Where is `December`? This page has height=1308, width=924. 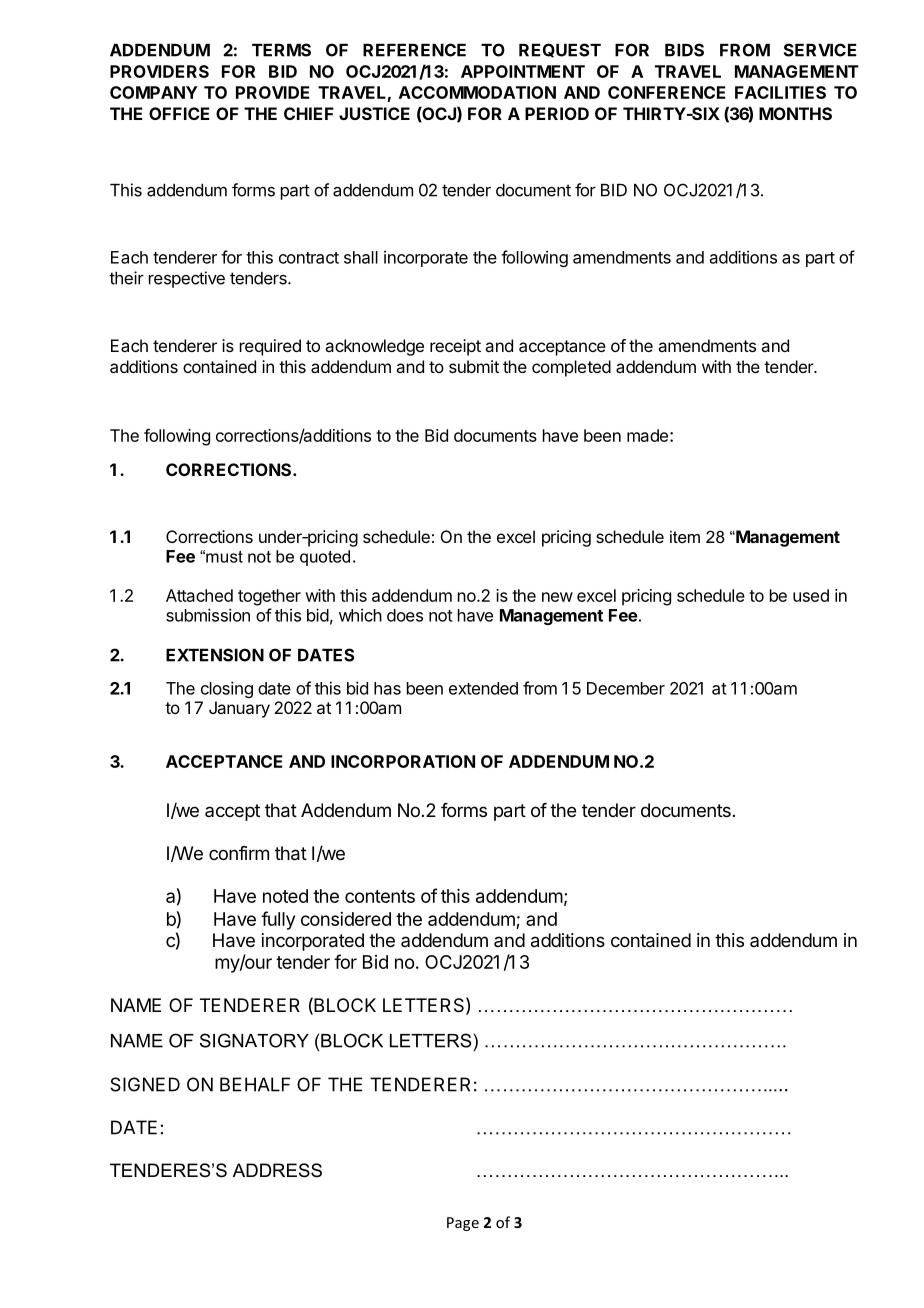
December is located at coordinates (626, 688).
